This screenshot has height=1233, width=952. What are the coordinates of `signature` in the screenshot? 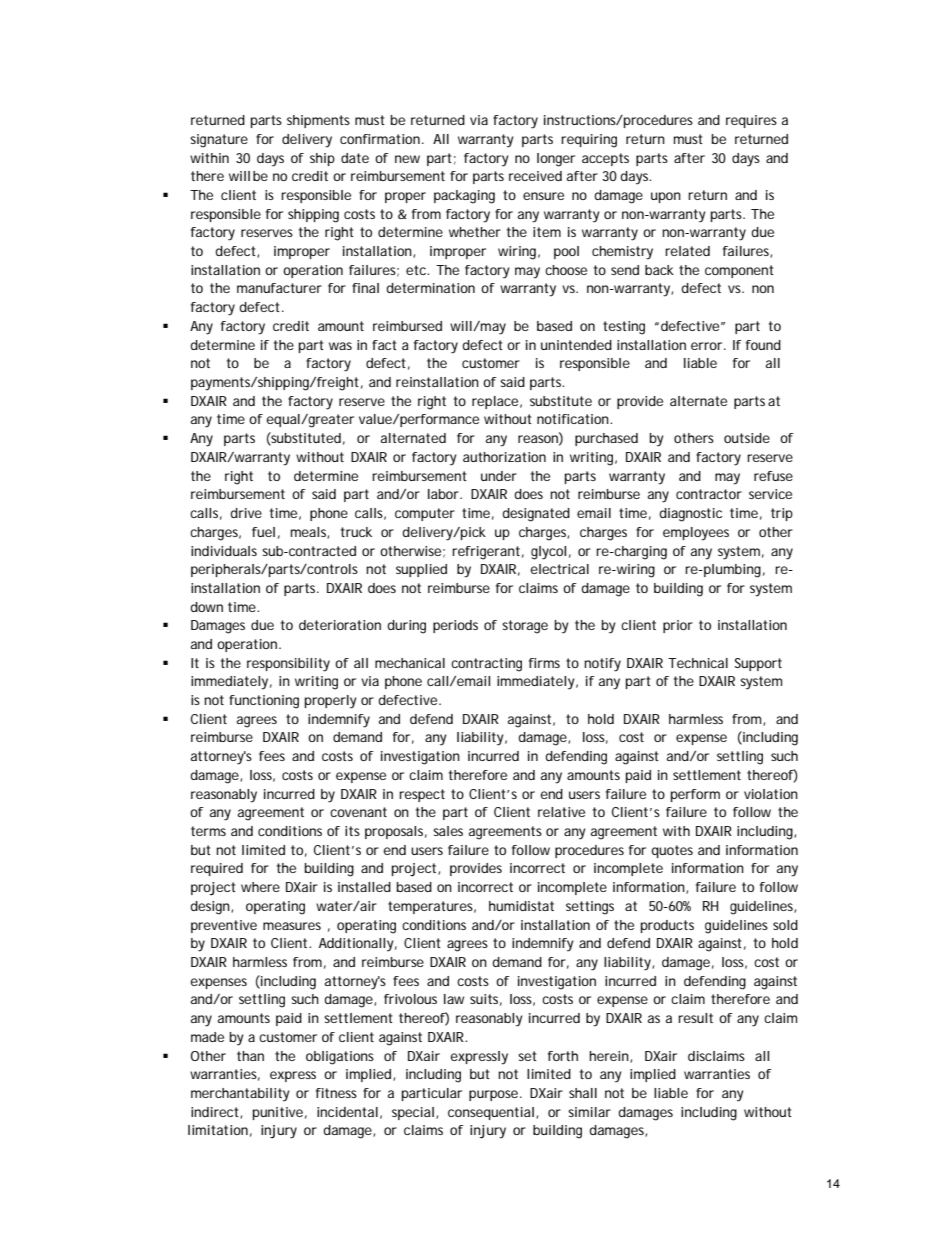 It's located at (219, 141).
